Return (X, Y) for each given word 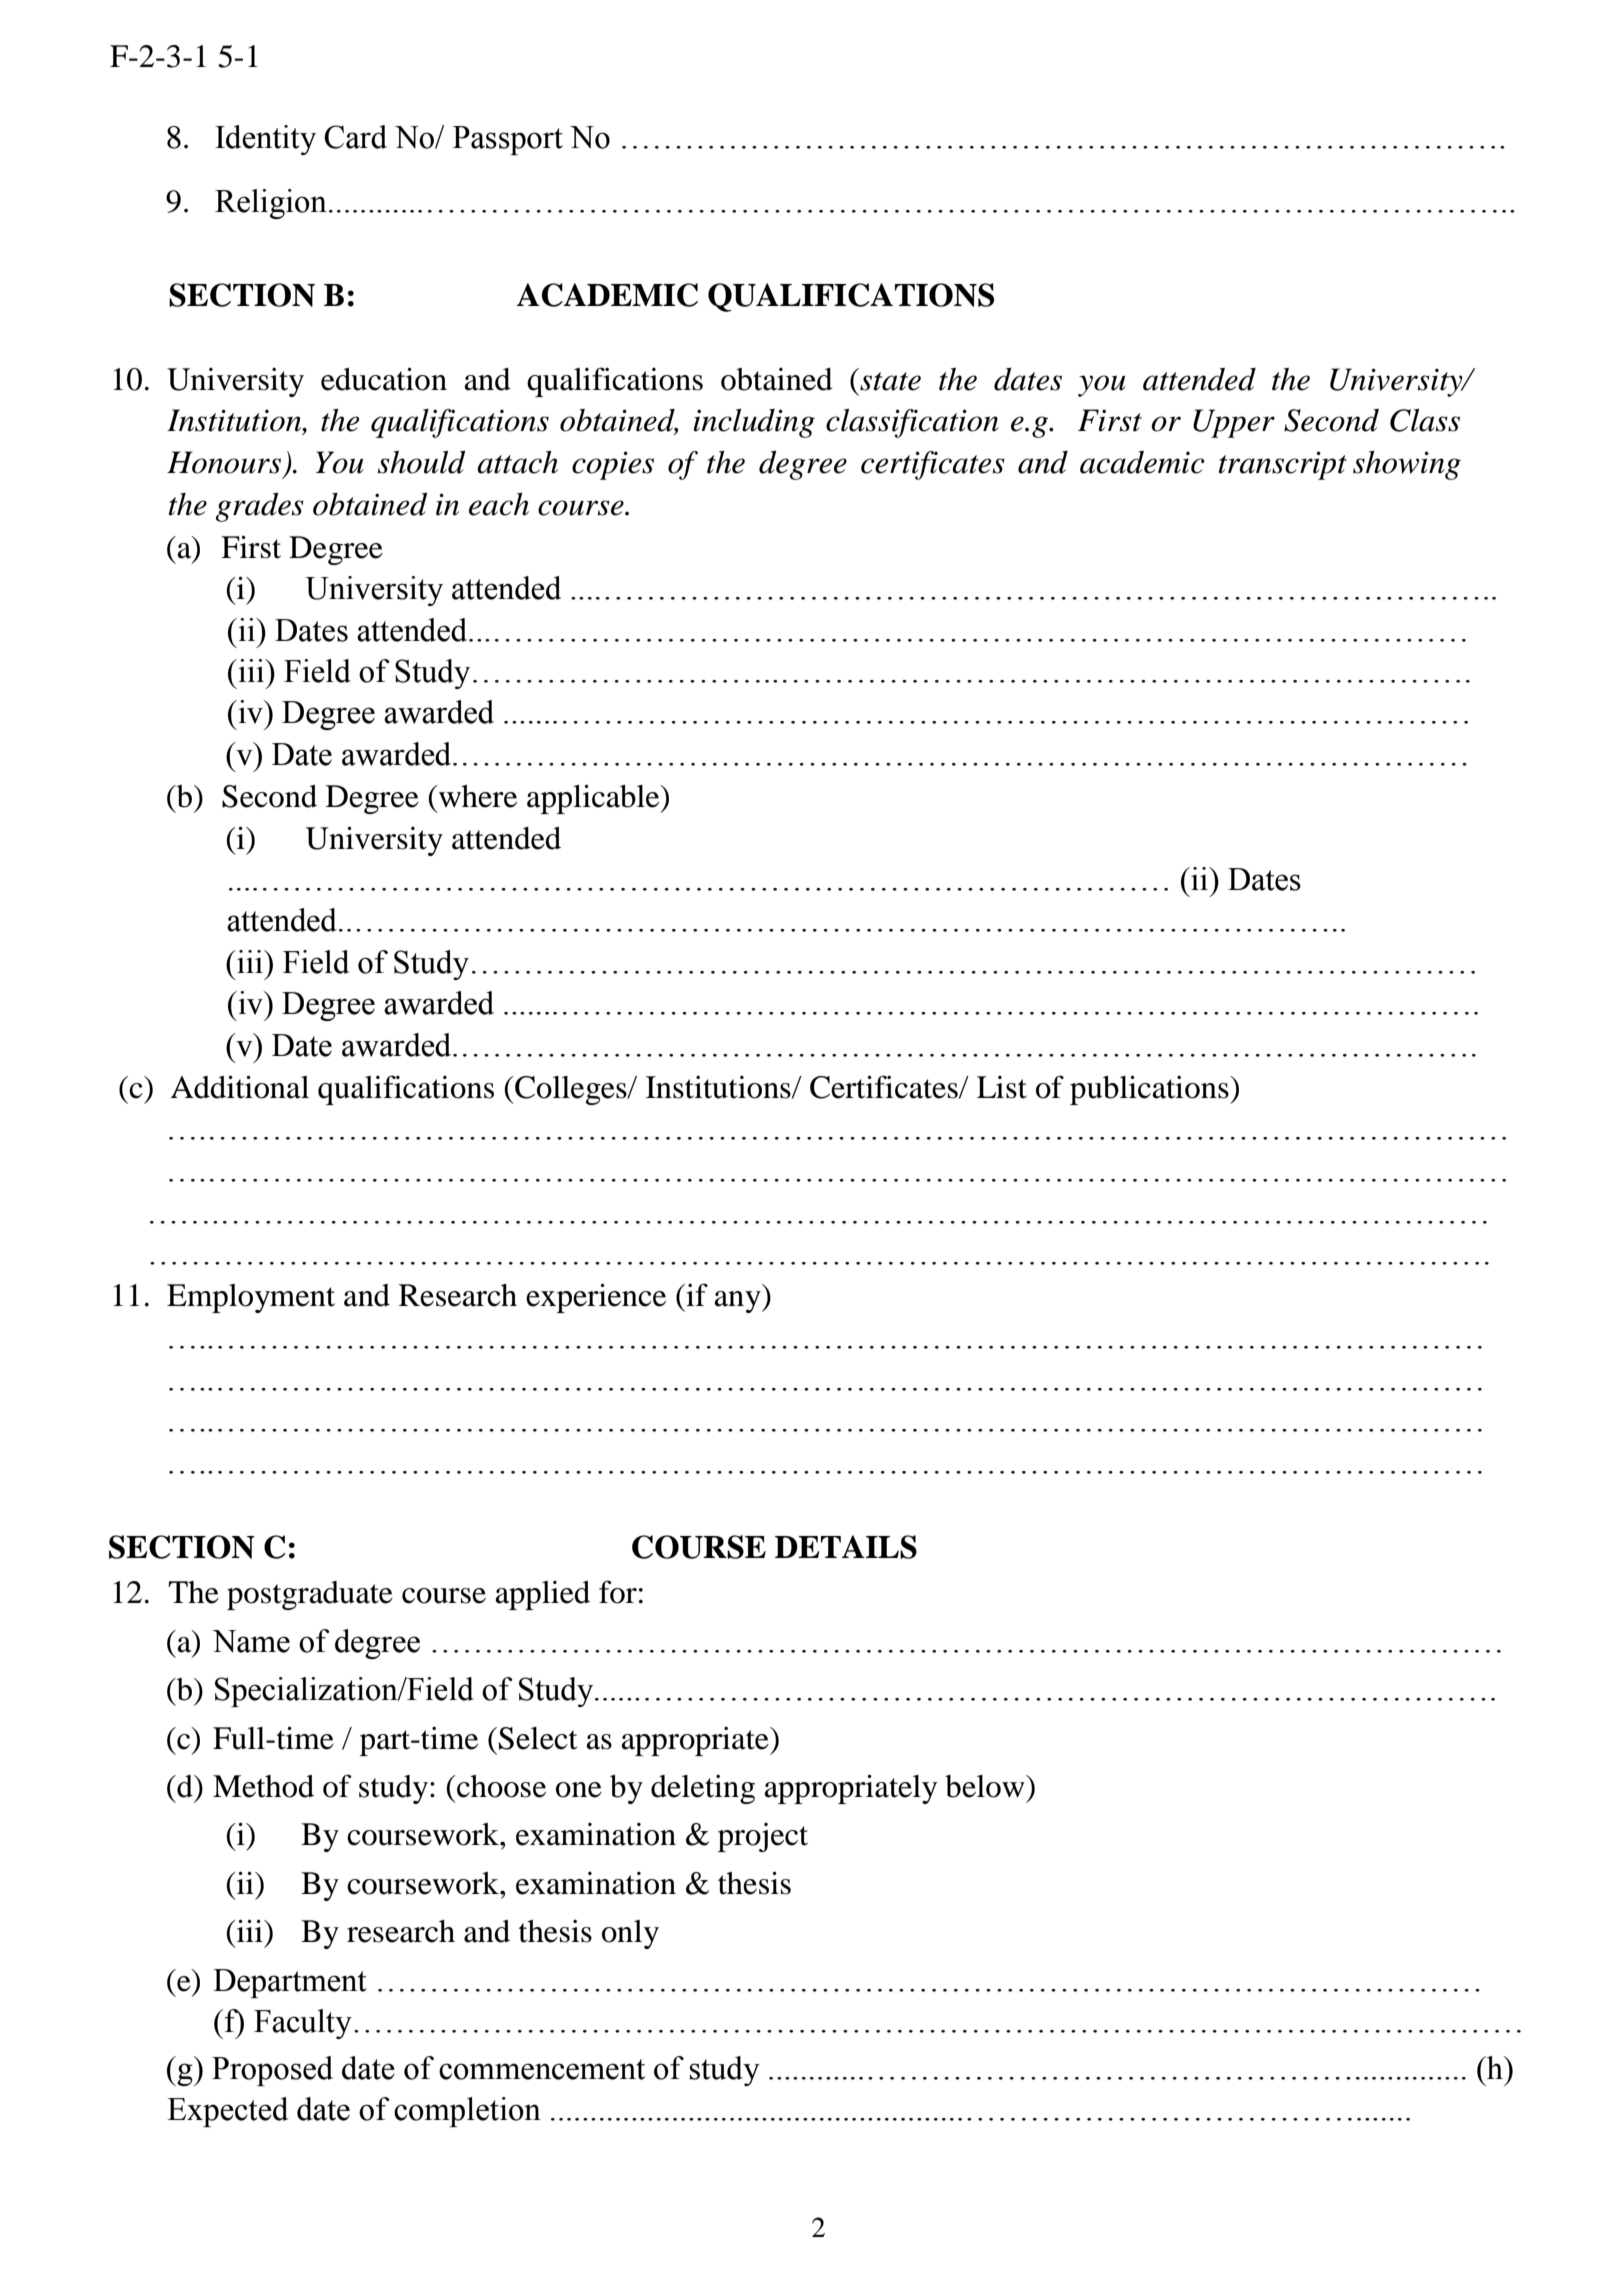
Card (355, 137)
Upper (1234, 423)
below (986, 1786)
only (630, 1934)
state (890, 381)
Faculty (303, 2024)
